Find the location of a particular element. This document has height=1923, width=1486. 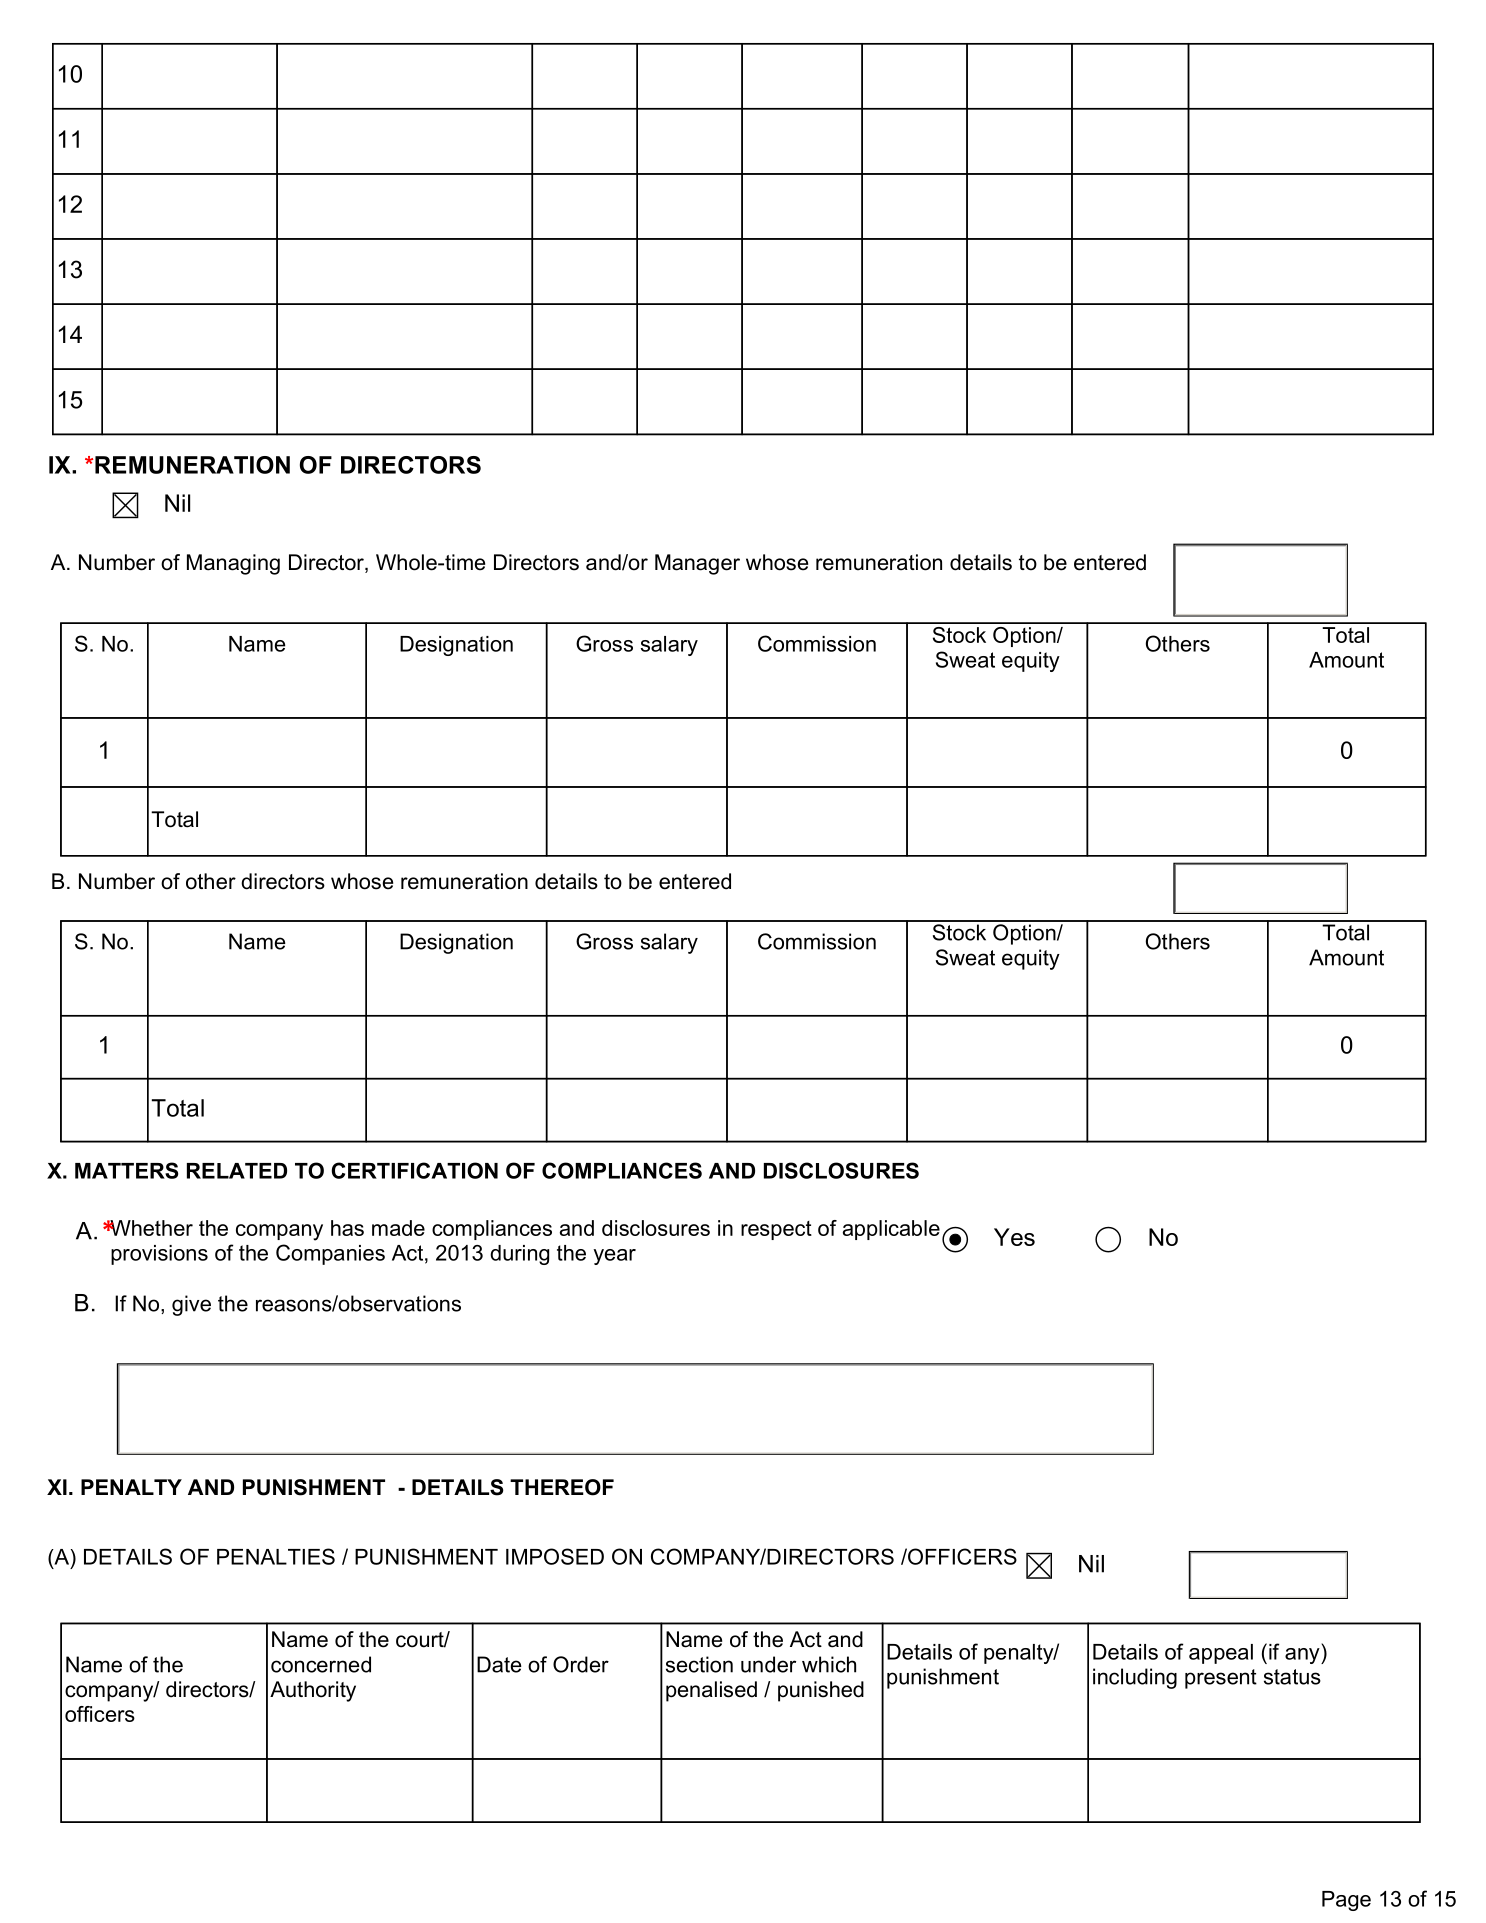

Authority is located at coordinates (313, 1691).
